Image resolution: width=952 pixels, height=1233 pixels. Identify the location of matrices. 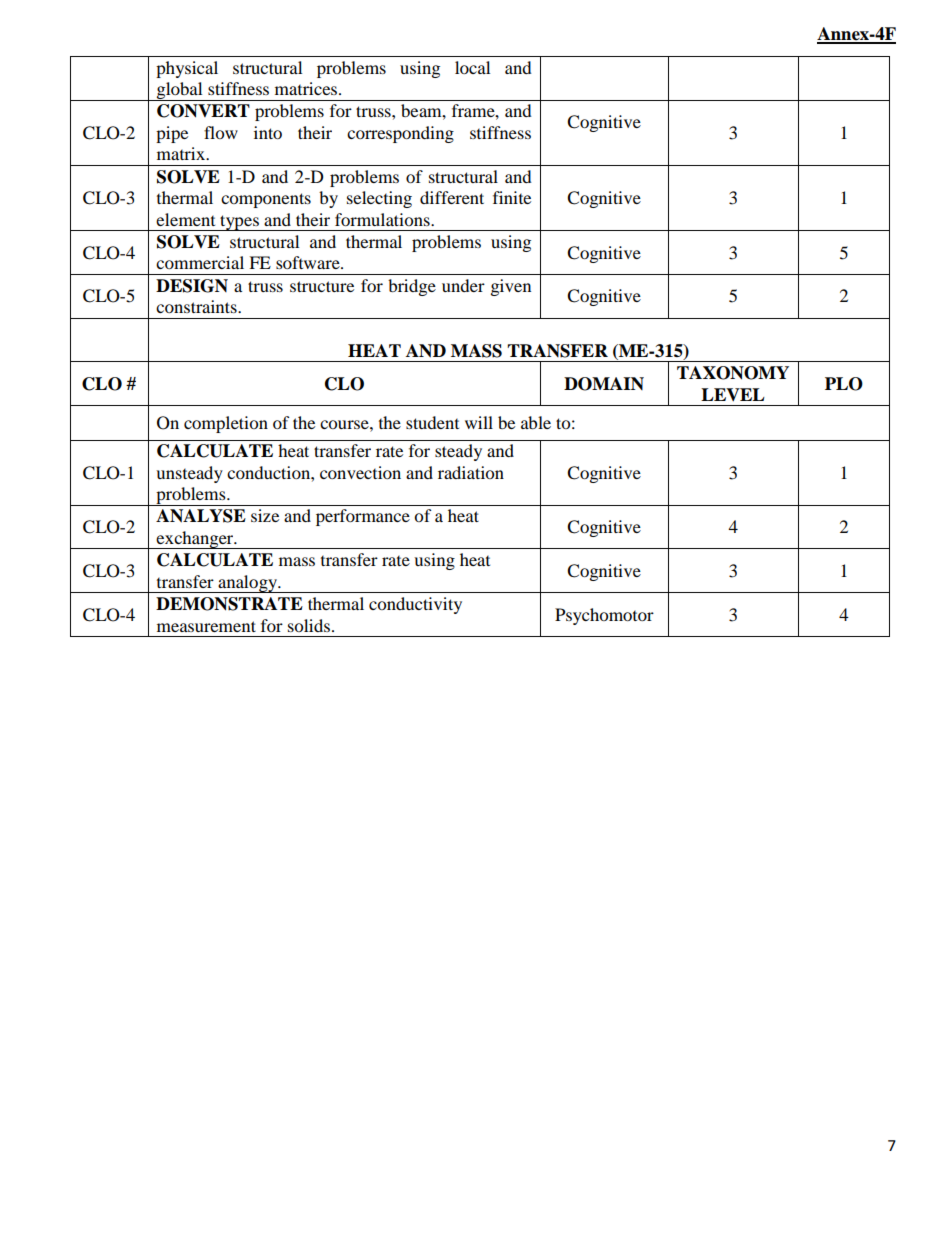
(307, 88).
